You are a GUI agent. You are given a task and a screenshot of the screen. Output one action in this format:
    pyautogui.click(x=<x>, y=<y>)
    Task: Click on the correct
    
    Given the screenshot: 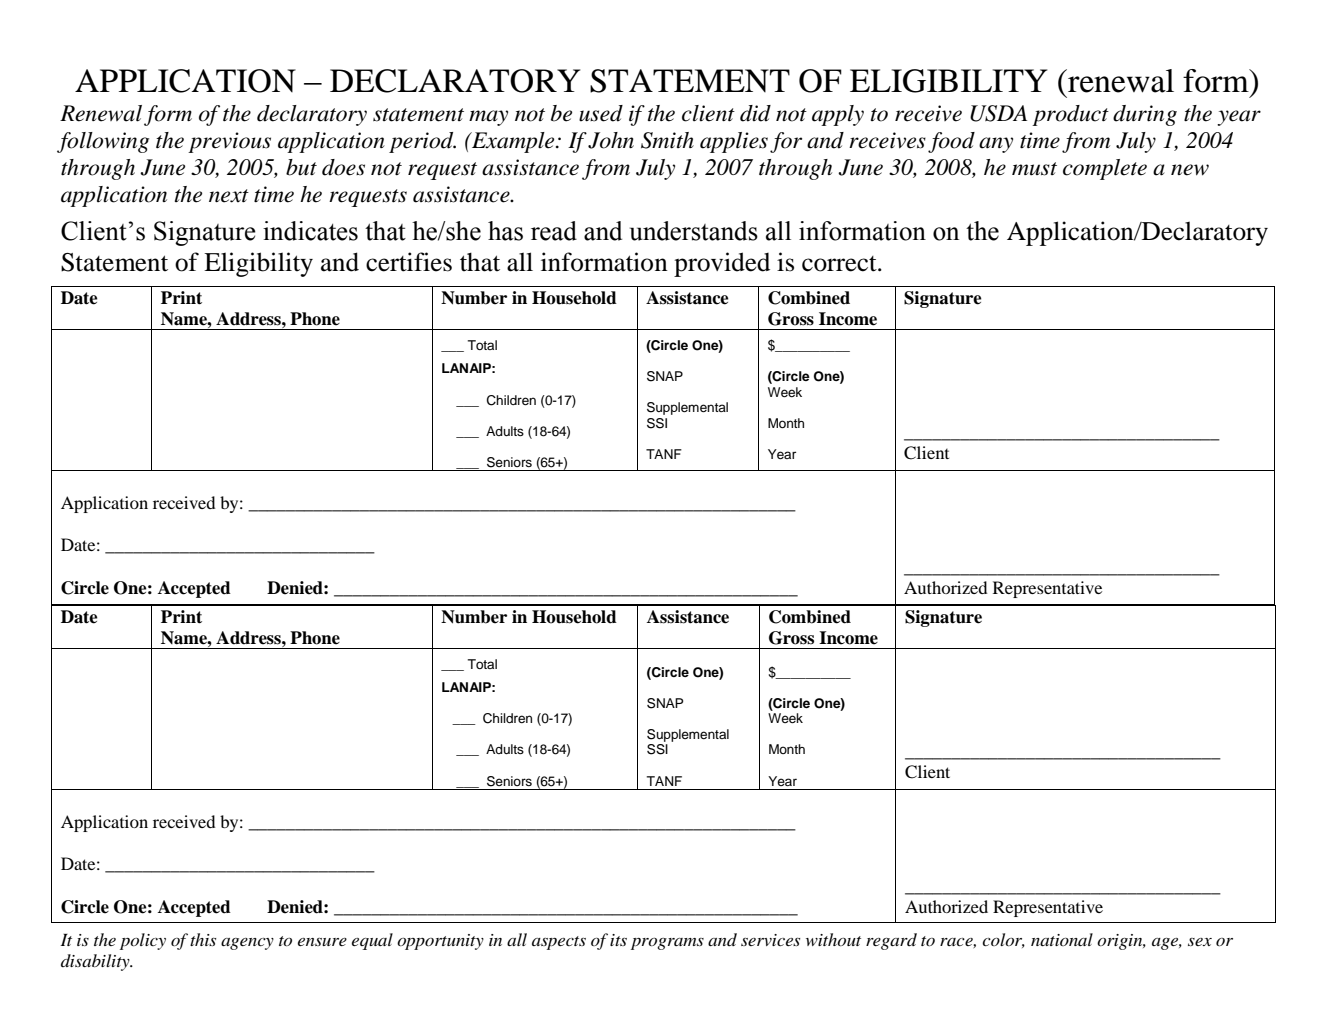 What is the action you would take?
    pyautogui.click(x=840, y=264)
